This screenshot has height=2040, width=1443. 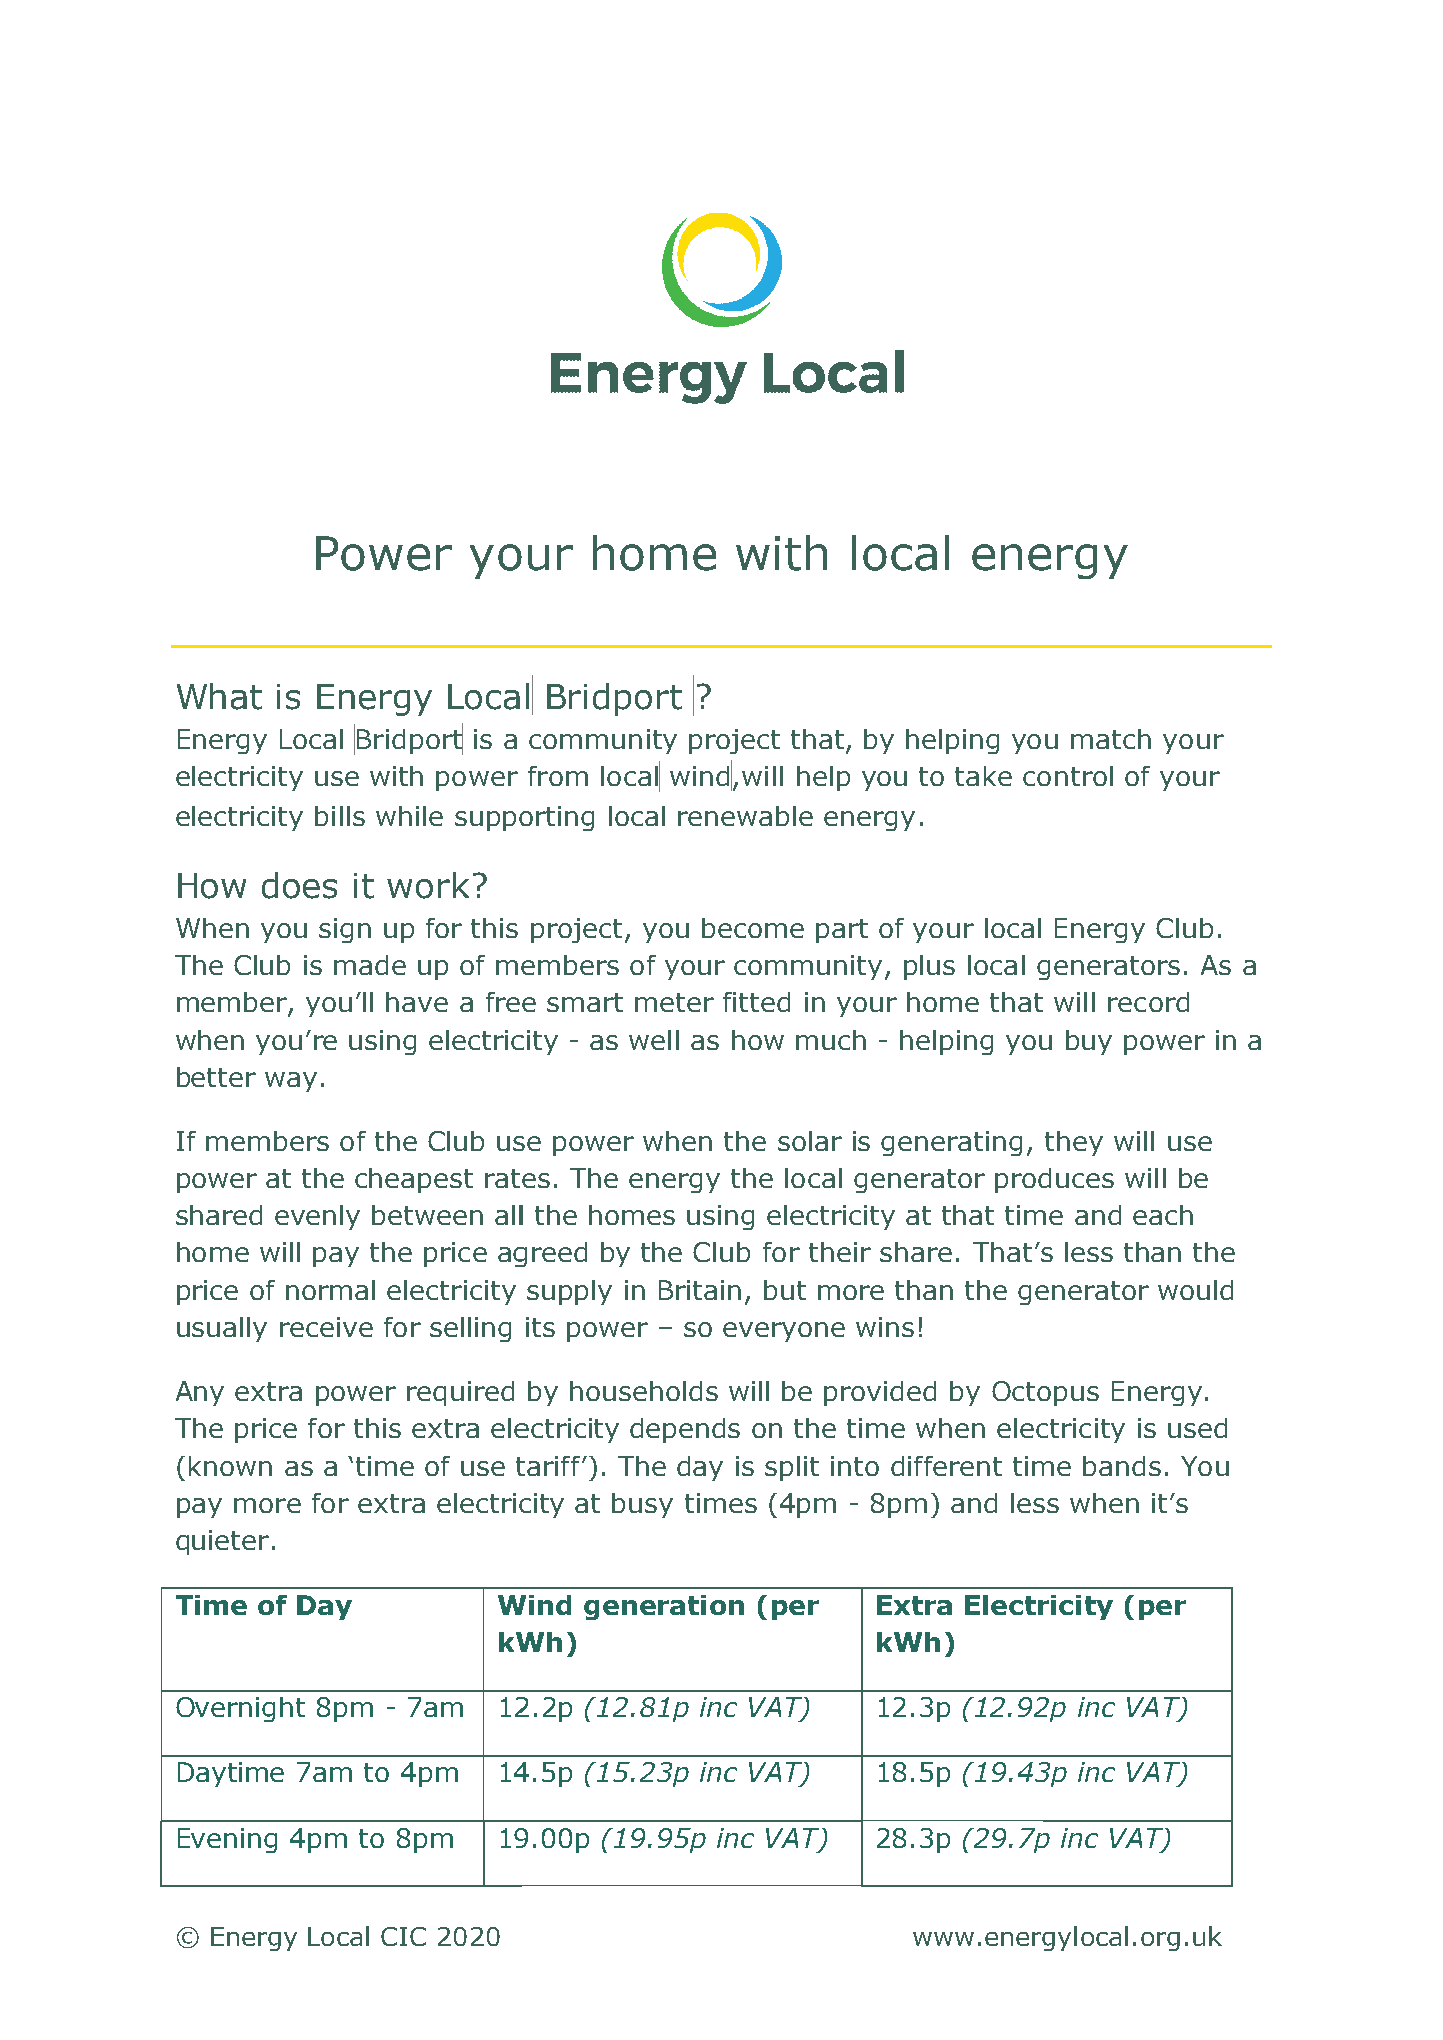 What do you see at coordinates (784, 1332) in the screenshot?
I see `everyone` at bounding box center [784, 1332].
